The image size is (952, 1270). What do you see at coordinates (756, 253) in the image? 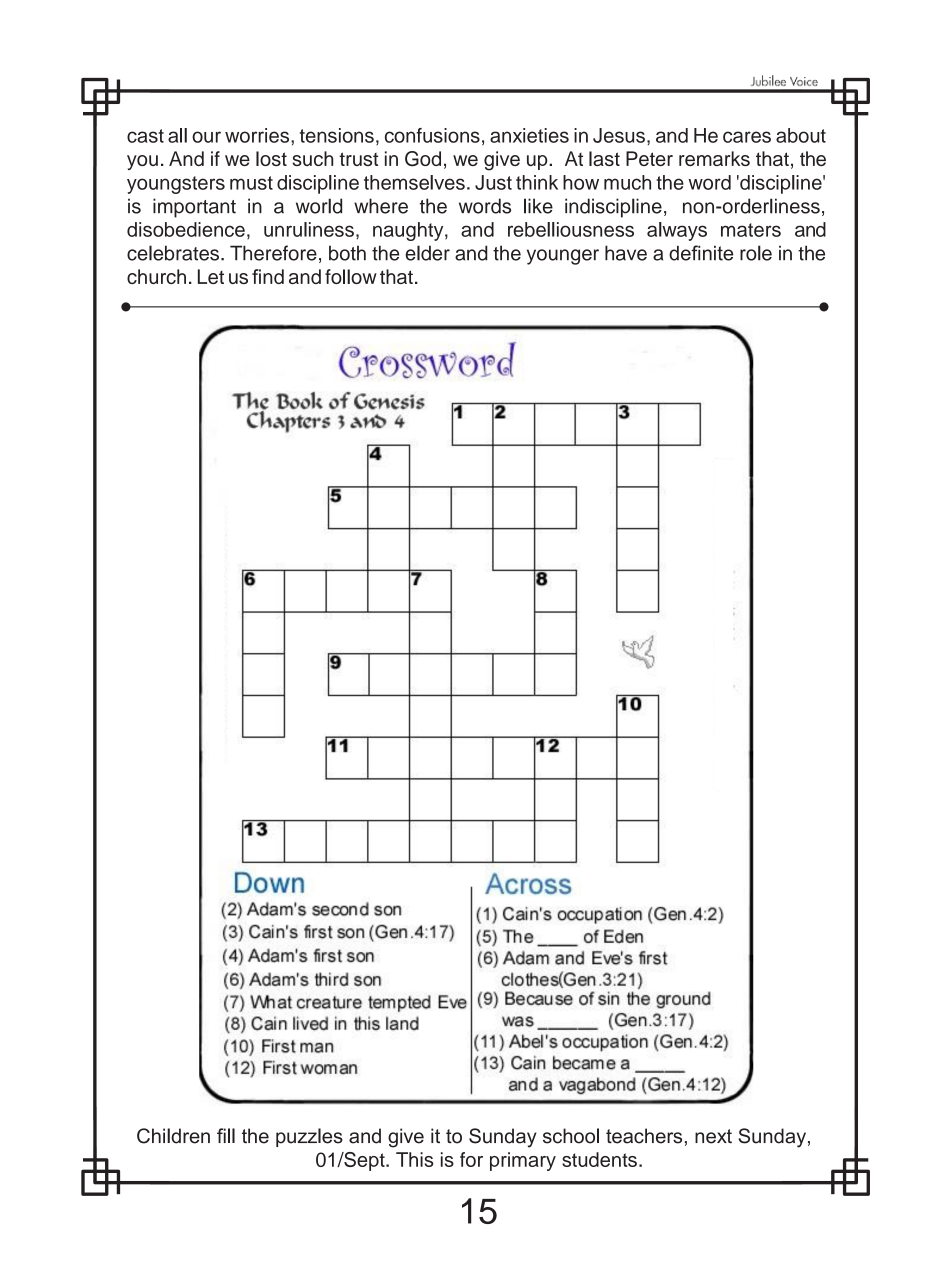
I see `role` at bounding box center [756, 253].
